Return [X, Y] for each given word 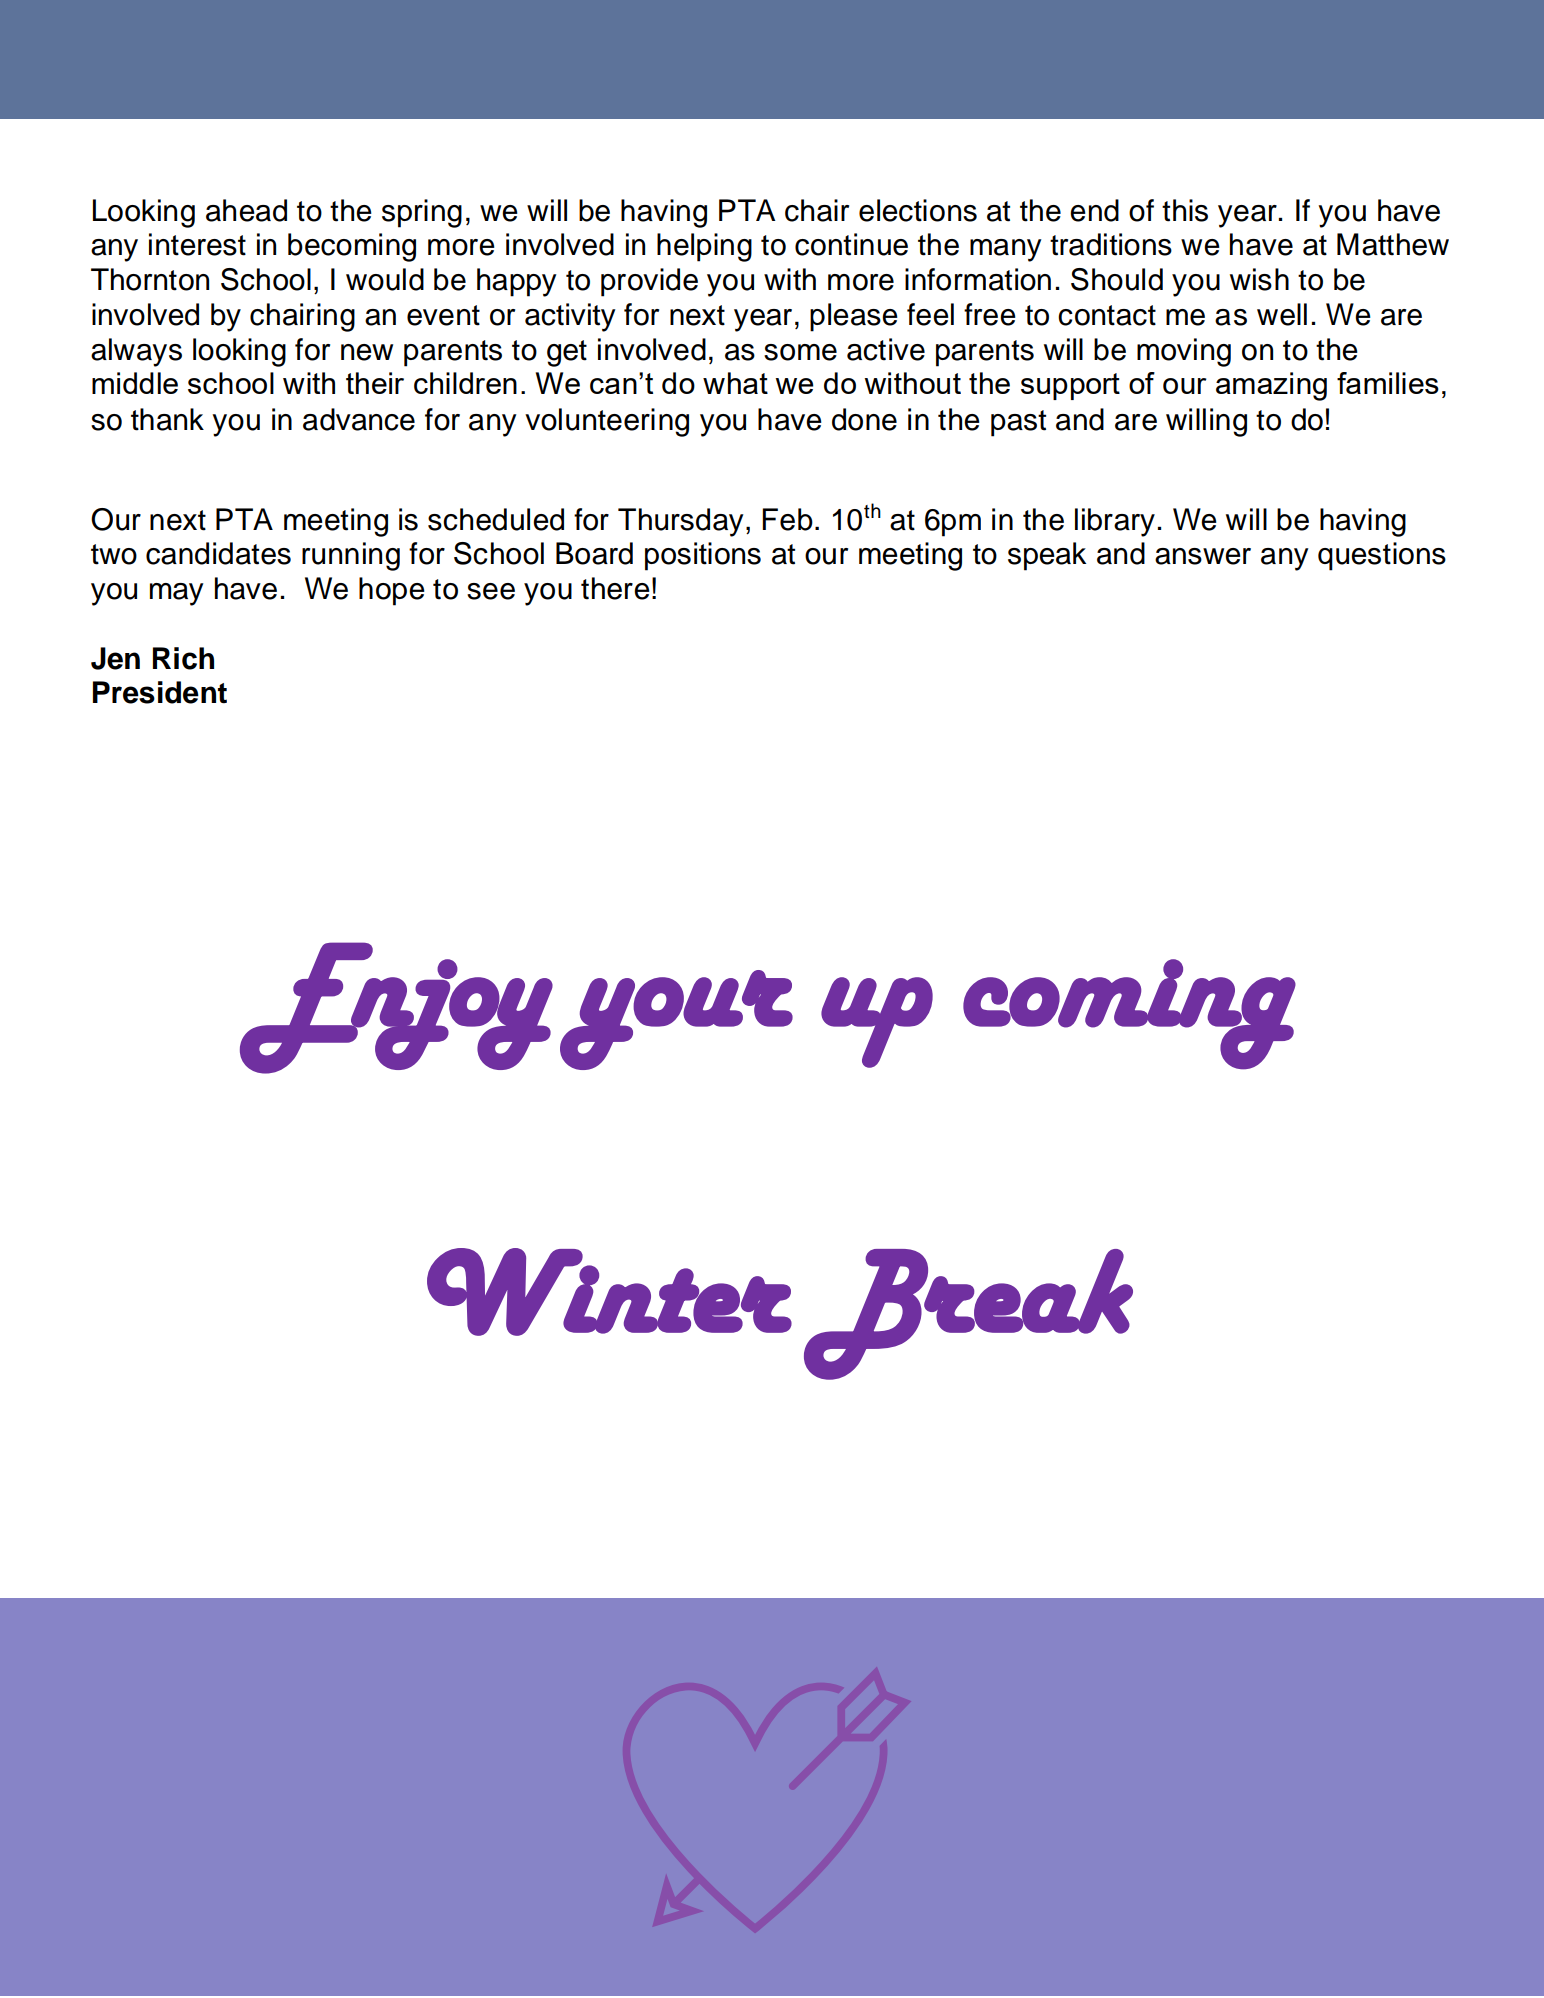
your [676, 1020]
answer [1203, 556]
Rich [183, 658]
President [160, 692]
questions [1382, 556]
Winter [609, 1292]
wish [1259, 279]
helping [704, 247]
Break [968, 1314]
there [615, 588]
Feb [787, 519]
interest [197, 244]
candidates [218, 553]
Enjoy [396, 1008]
